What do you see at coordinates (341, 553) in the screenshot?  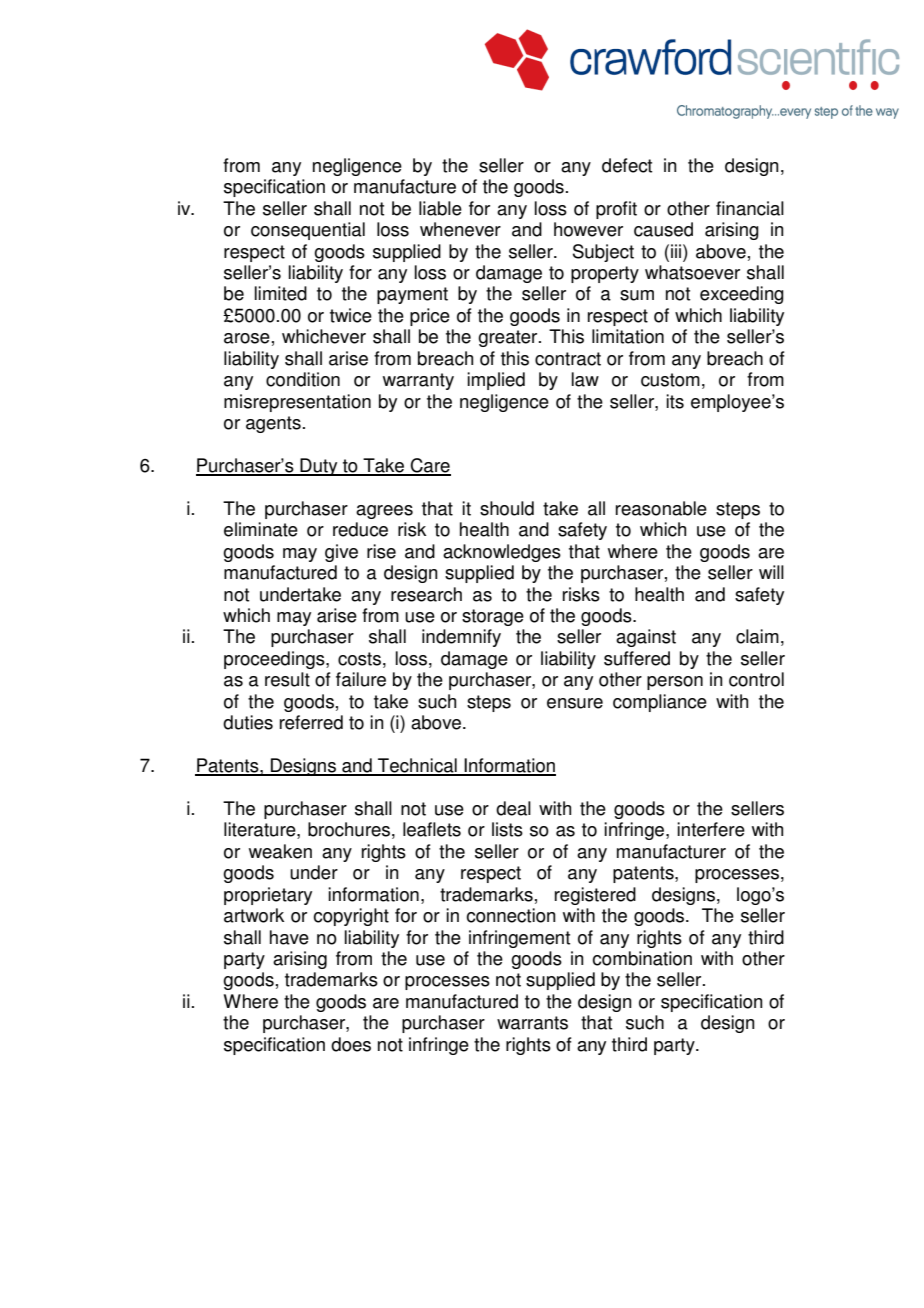 I see `give` at bounding box center [341, 553].
